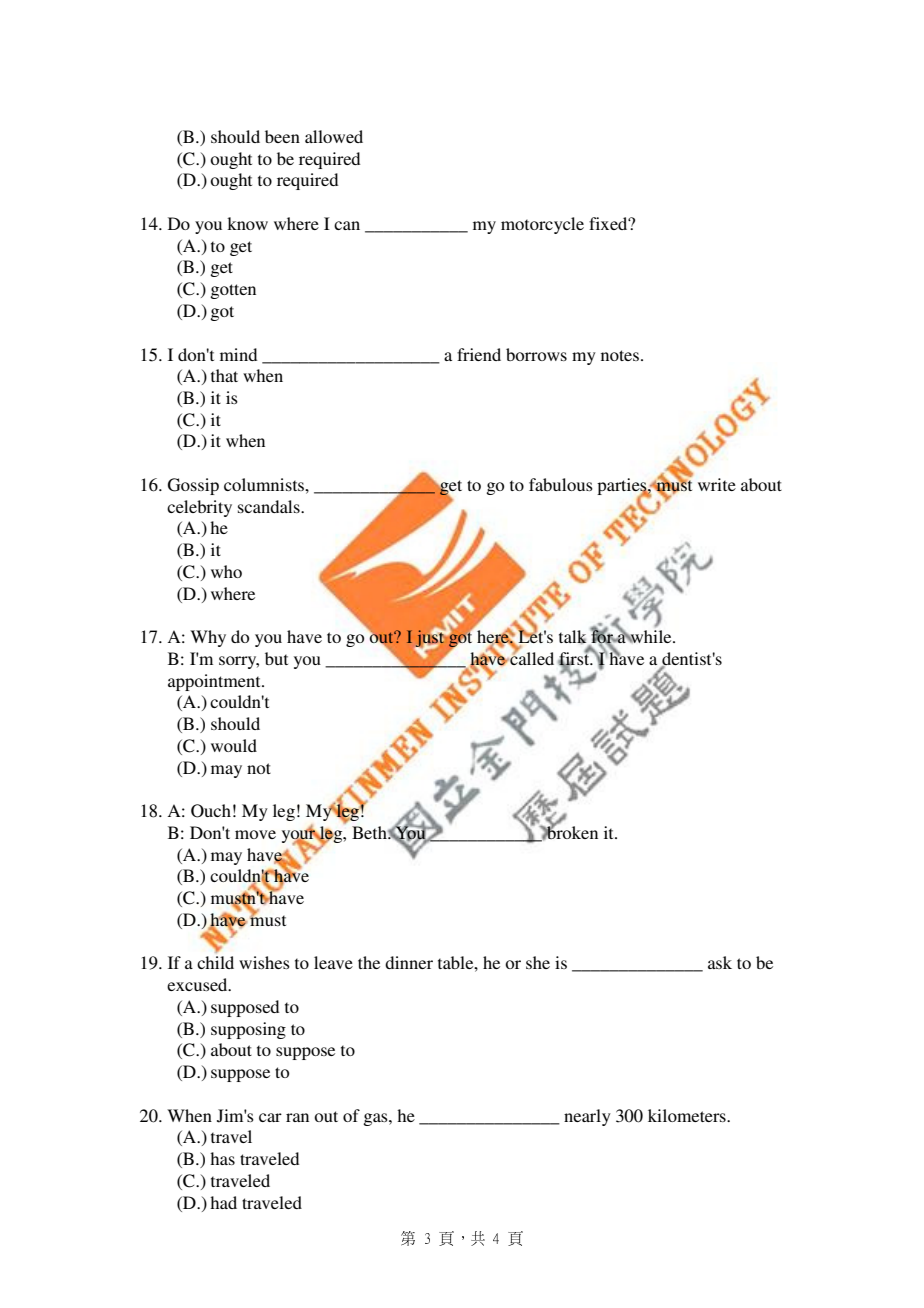 This image has width=924, height=1308. I want to click on write, so click(717, 484).
